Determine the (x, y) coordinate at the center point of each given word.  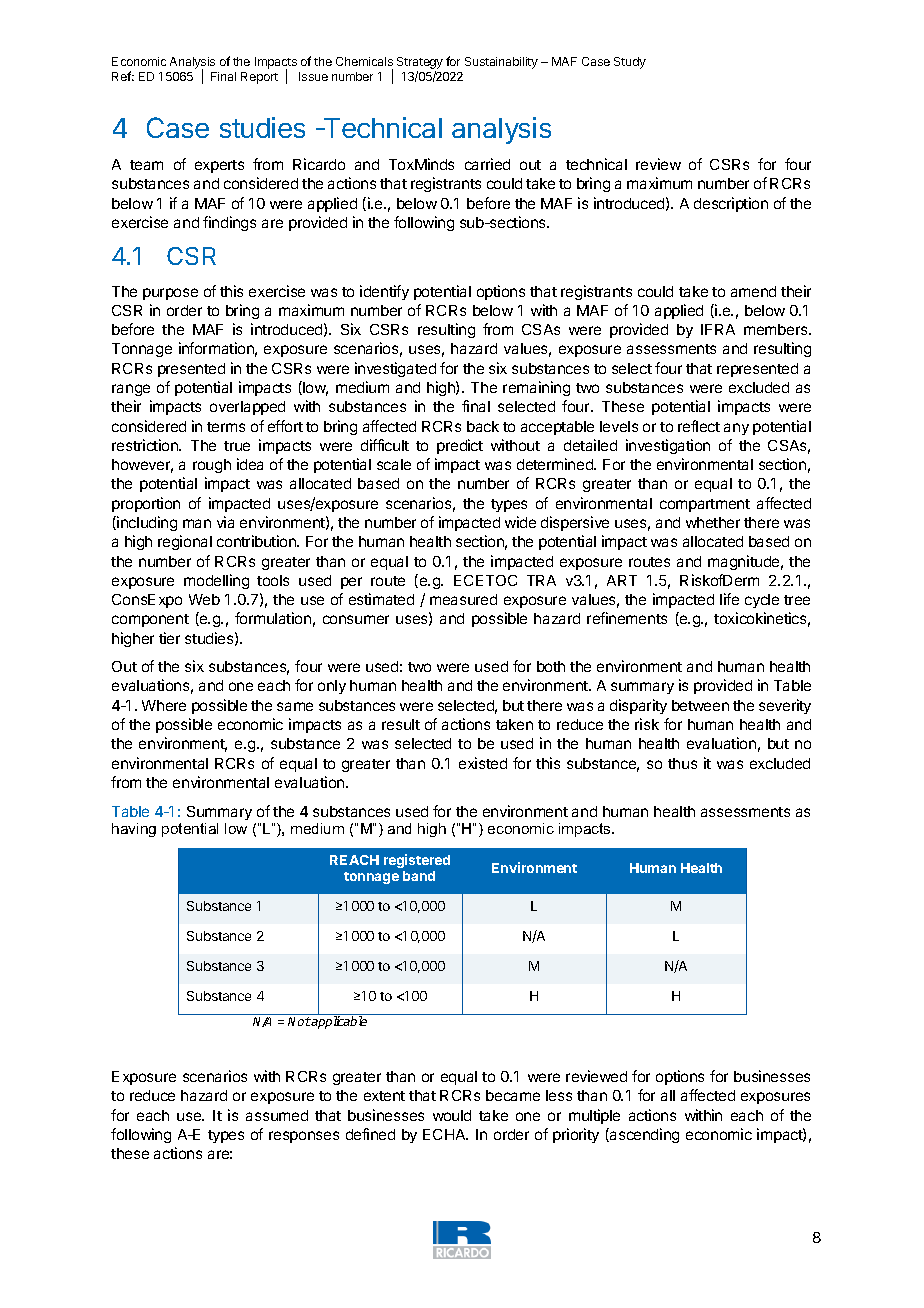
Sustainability (501, 63)
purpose (170, 294)
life (729, 599)
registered (417, 861)
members (777, 329)
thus (682, 763)
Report (259, 78)
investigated (395, 369)
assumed (277, 1115)
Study (630, 63)
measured (463, 599)
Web (204, 599)
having (134, 830)
